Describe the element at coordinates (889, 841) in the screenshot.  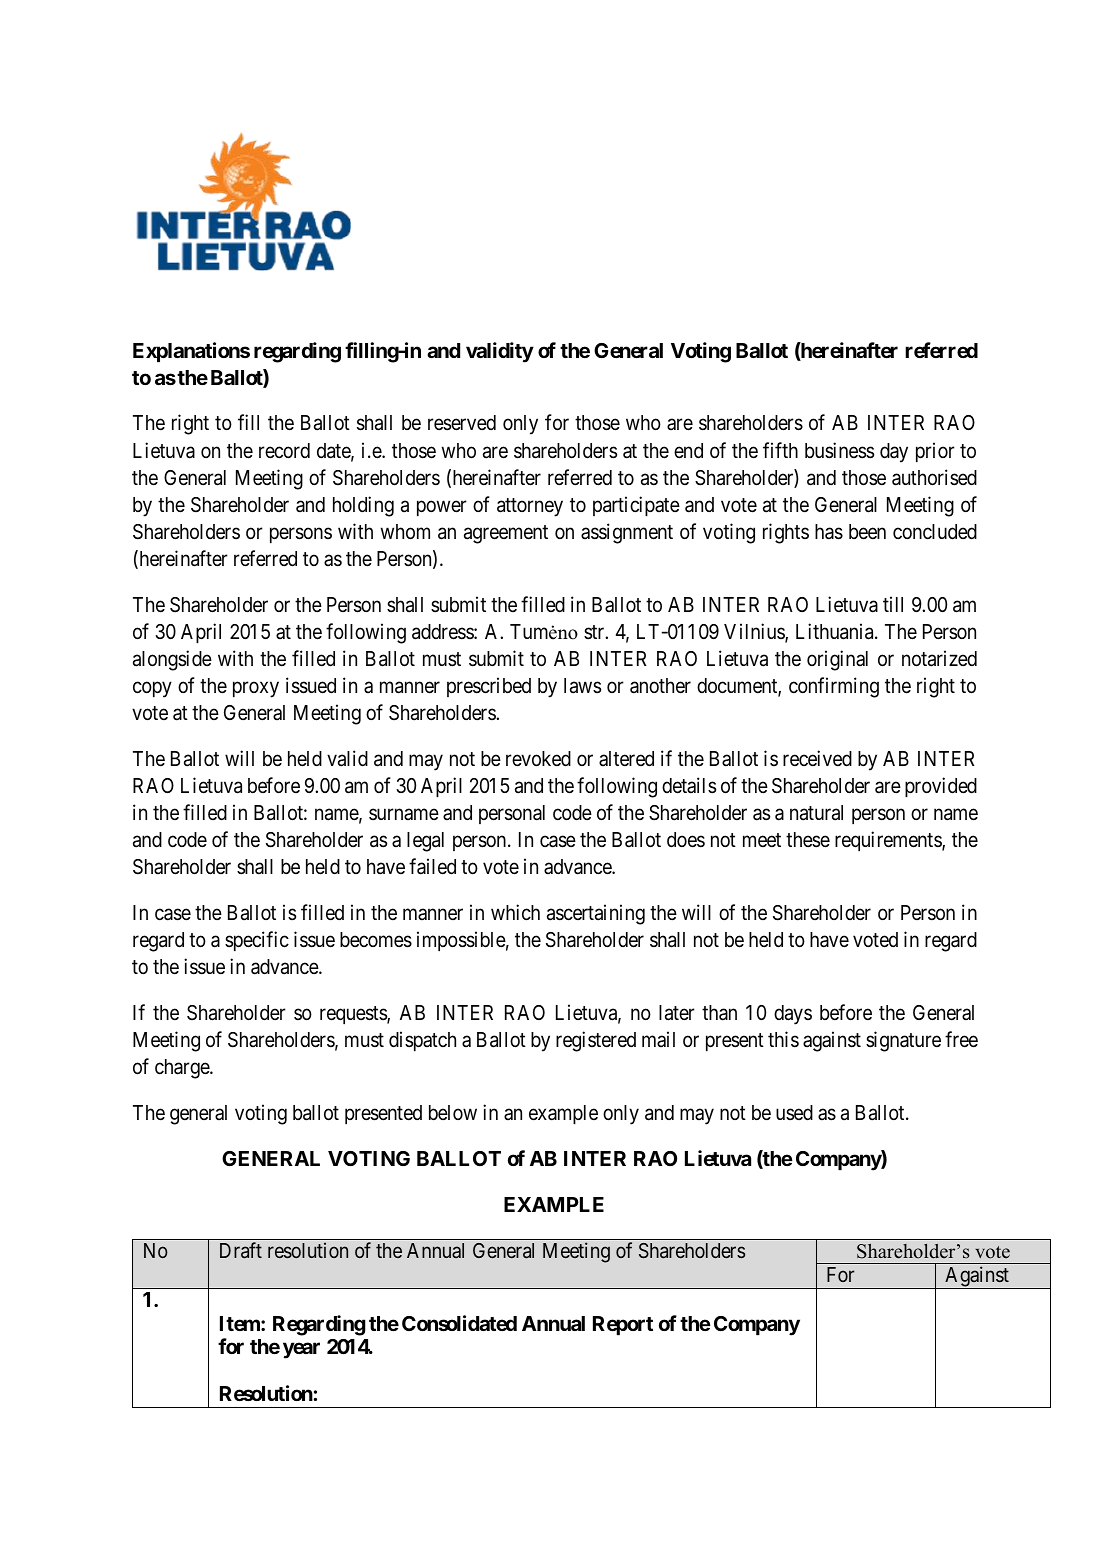
I see `requirements` at that location.
